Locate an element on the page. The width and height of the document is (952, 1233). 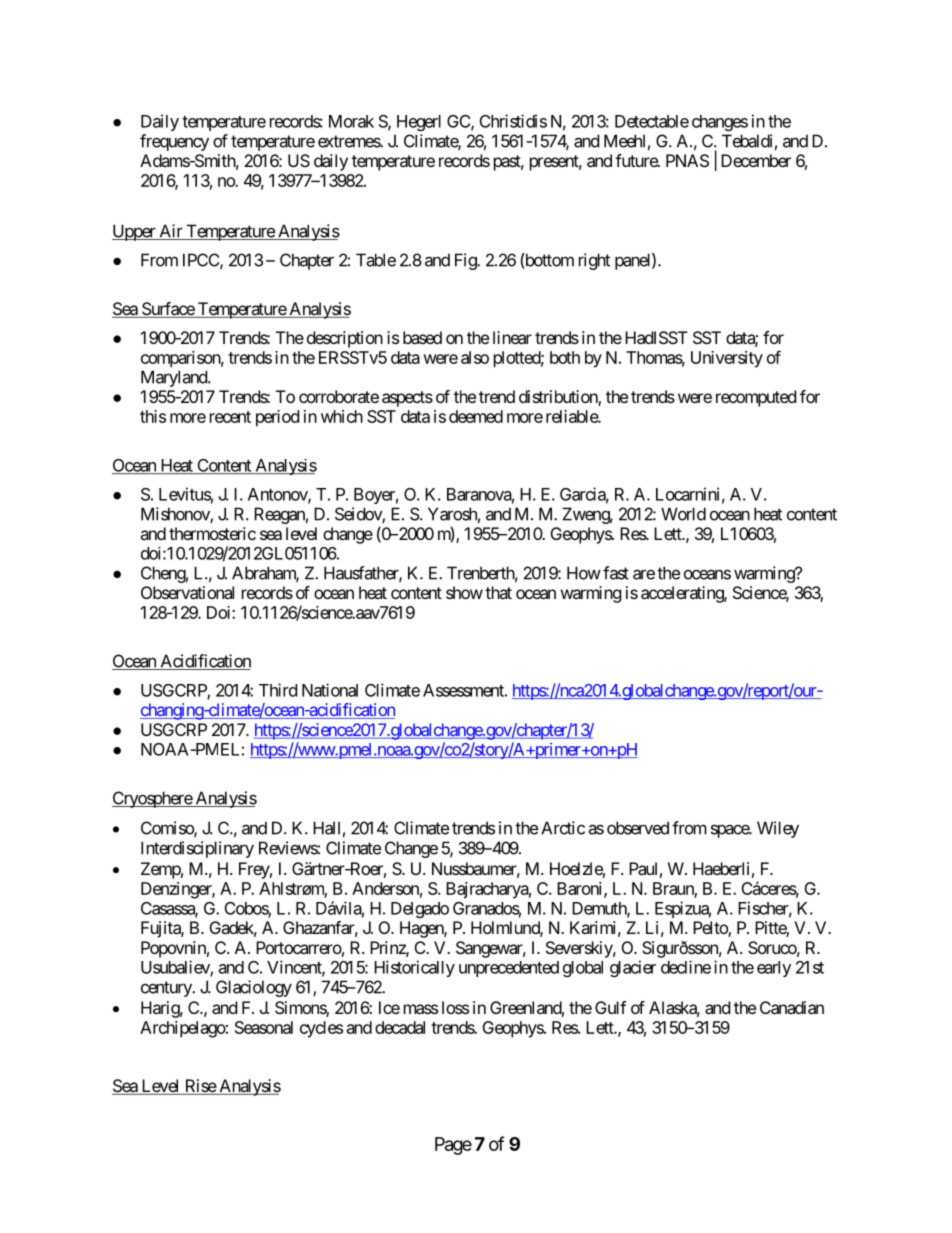
show is located at coordinates (464, 592).
